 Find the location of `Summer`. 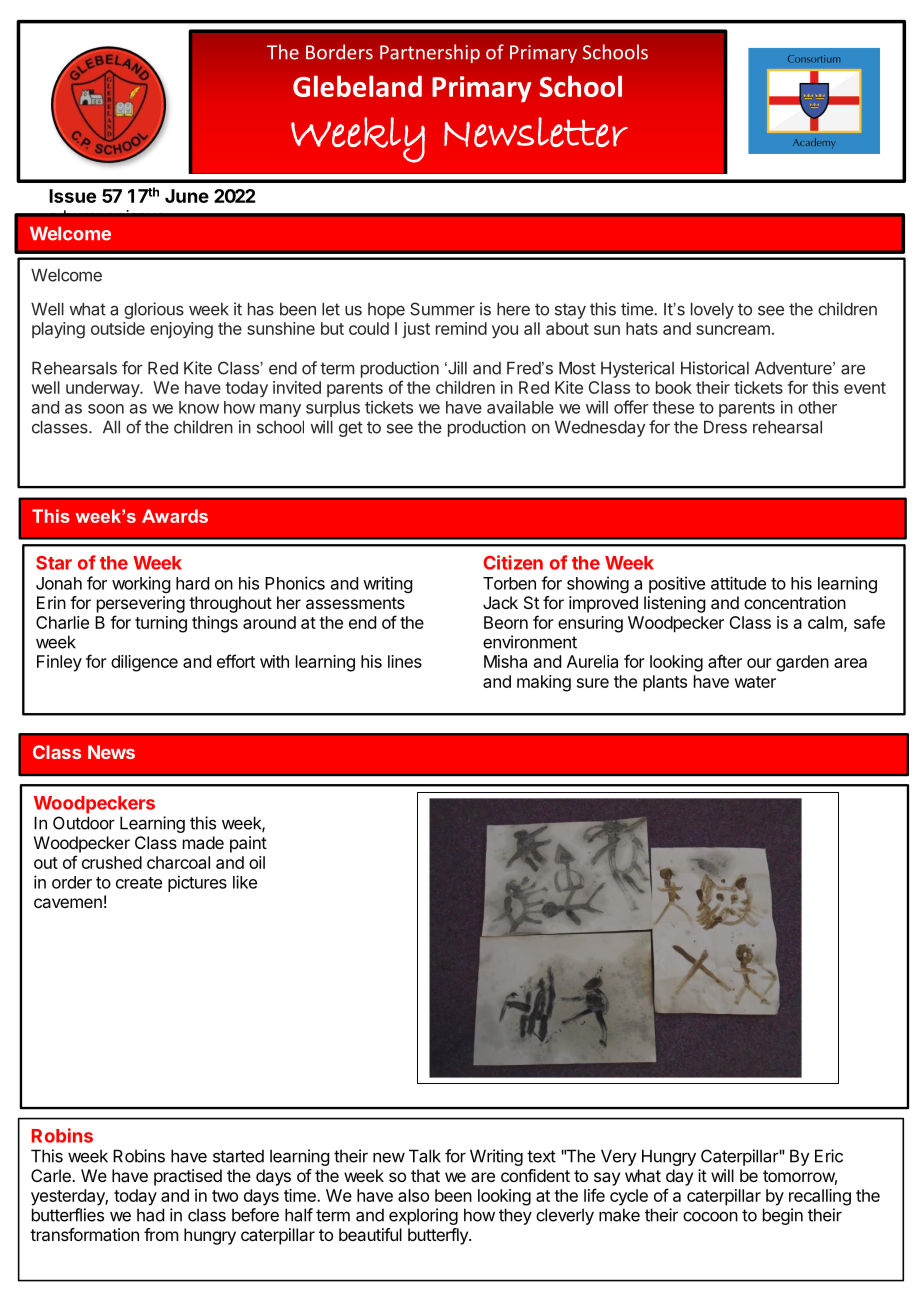

Summer is located at coordinates (442, 309).
